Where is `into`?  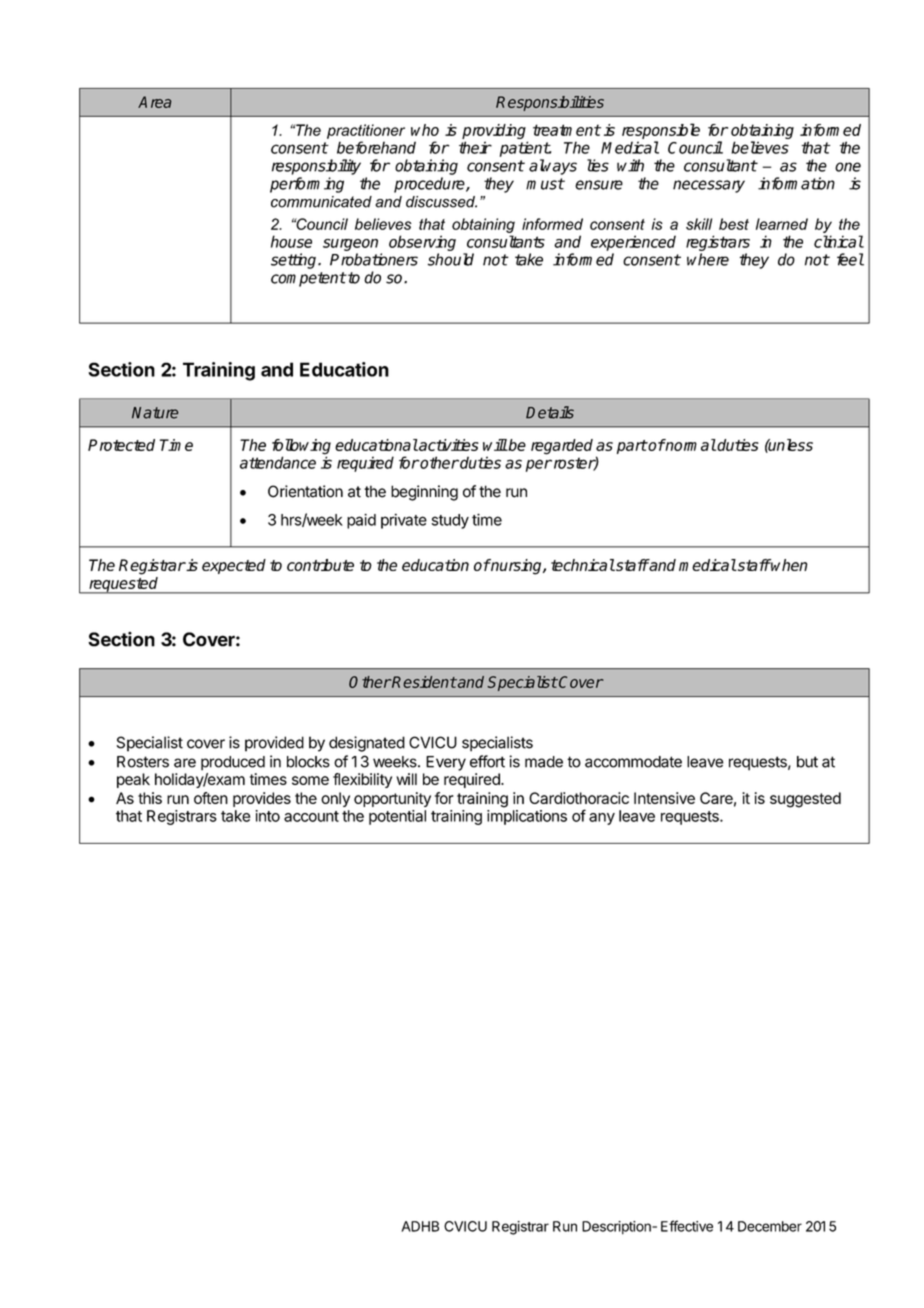
into is located at coordinates (267, 816).
